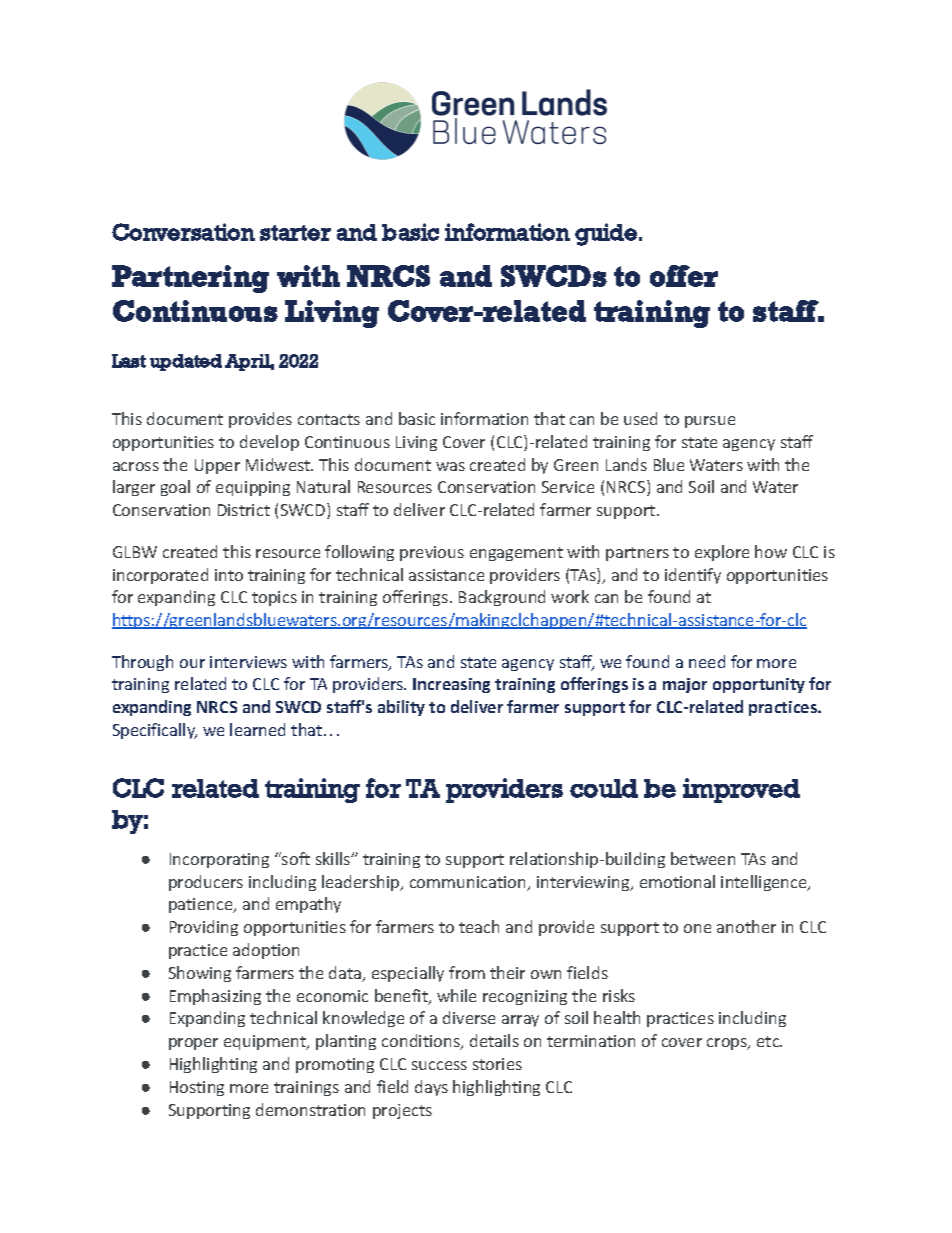 The image size is (952, 1233). What do you see at coordinates (451, 685) in the document?
I see `Increasing` at bounding box center [451, 685].
